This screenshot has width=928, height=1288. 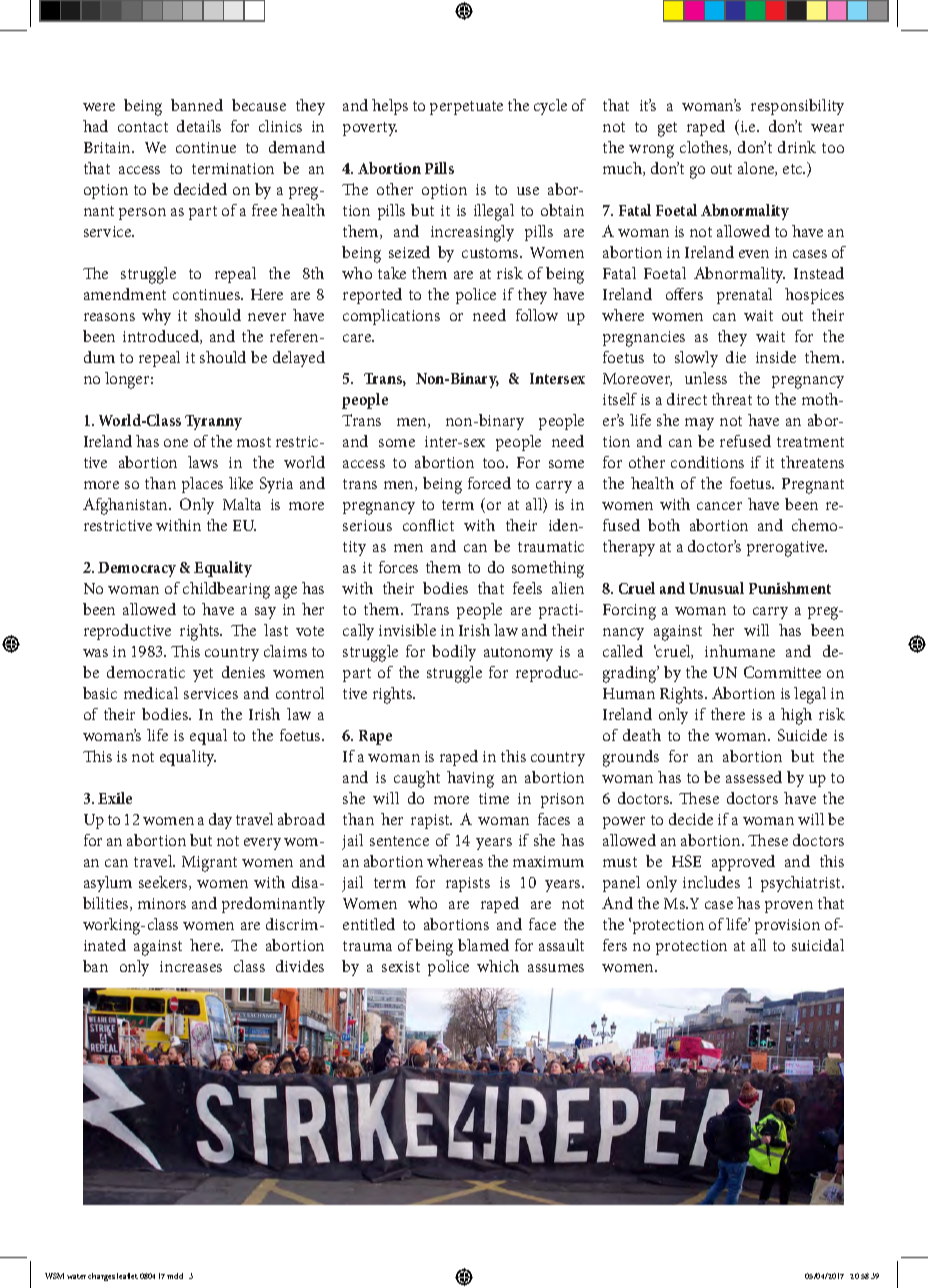 I want to click on Democracy, so click(x=137, y=569).
